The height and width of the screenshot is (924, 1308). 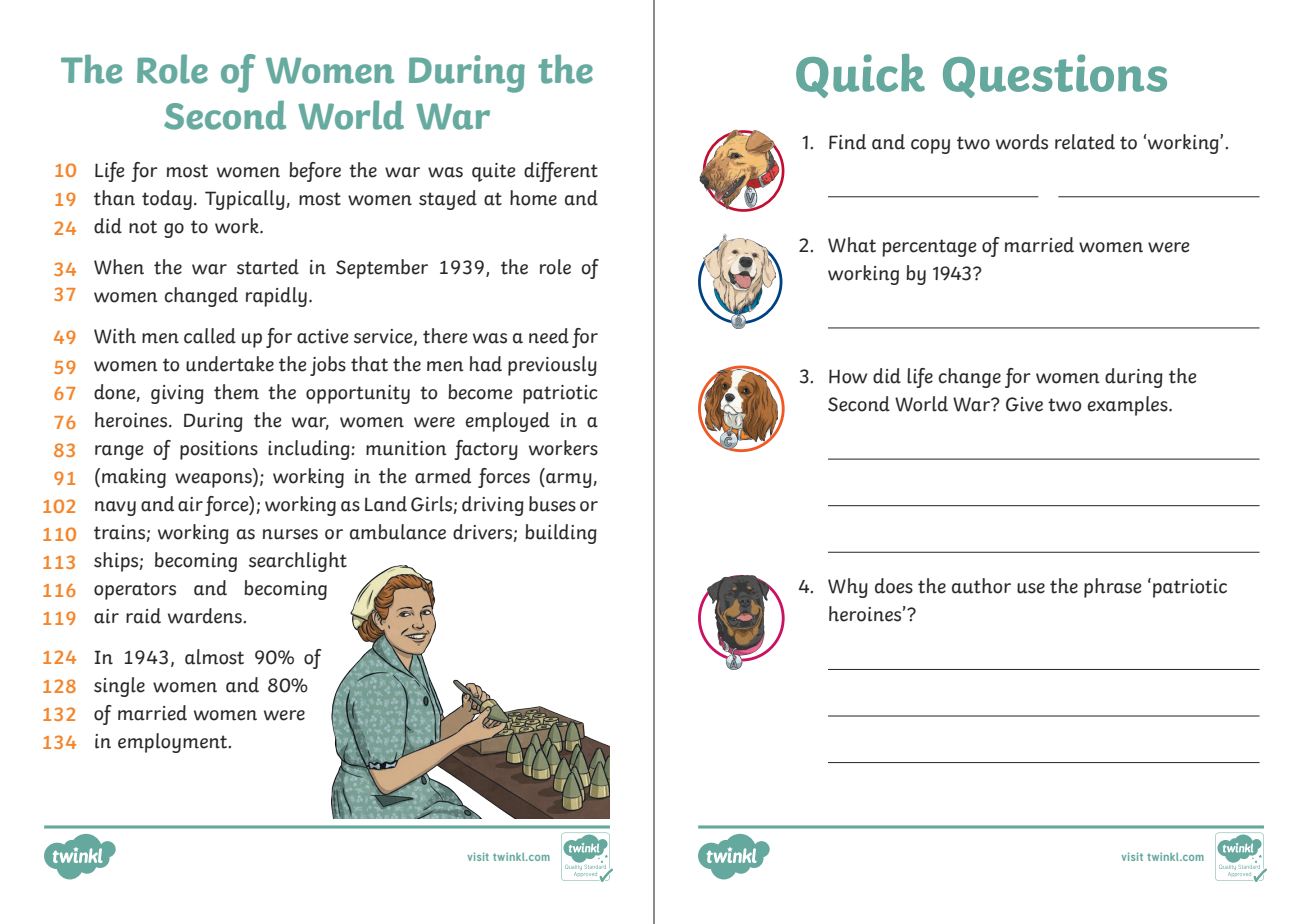 I want to click on author, so click(x=981, y=586).
